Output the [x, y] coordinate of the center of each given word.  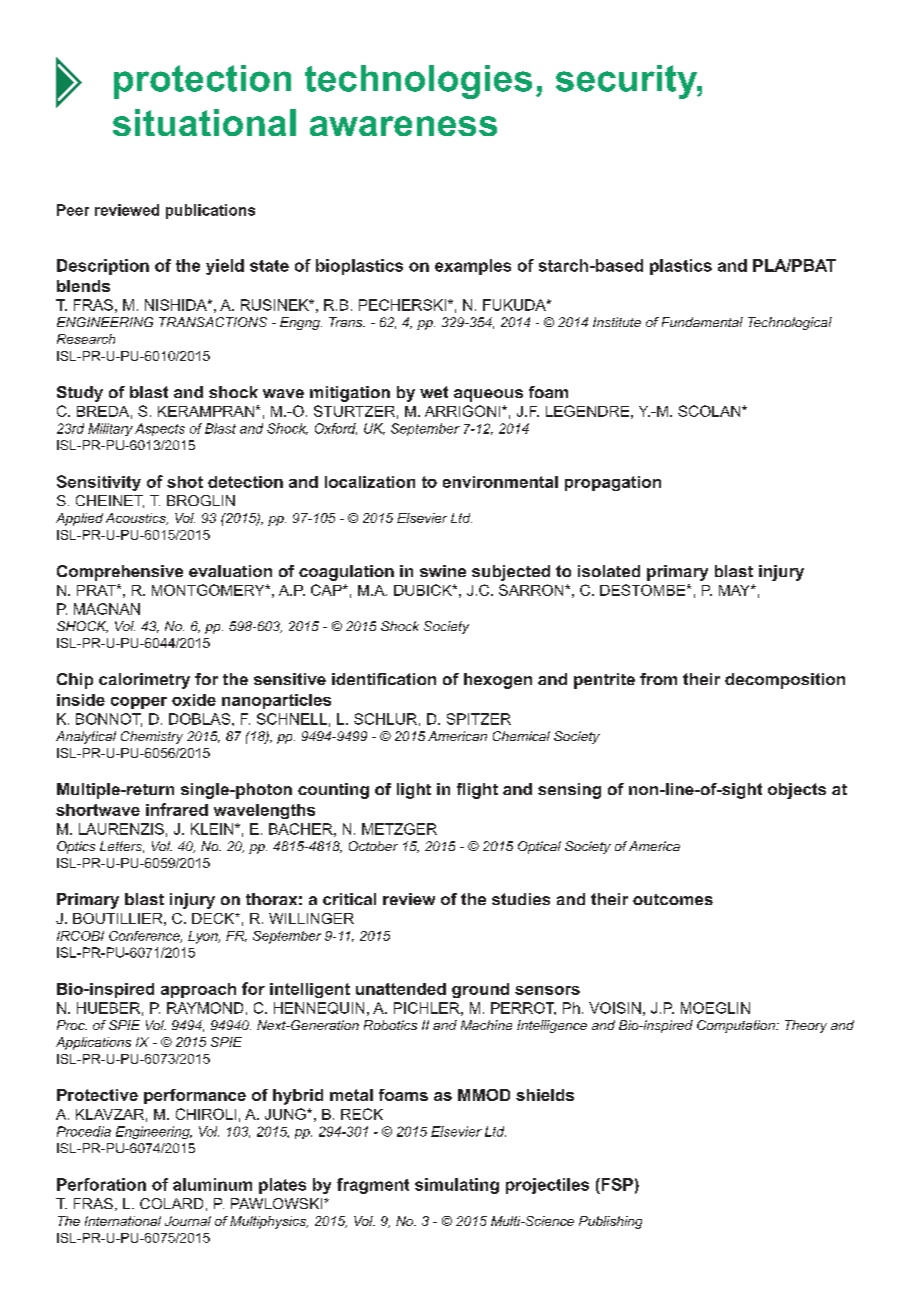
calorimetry [144, 681]
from [658, 679]
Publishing [610, 1222]
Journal [188, 1221]
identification [384, 679]
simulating [457, 1186]
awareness [403, 126]
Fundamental [702, 322]
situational [204, 122]
